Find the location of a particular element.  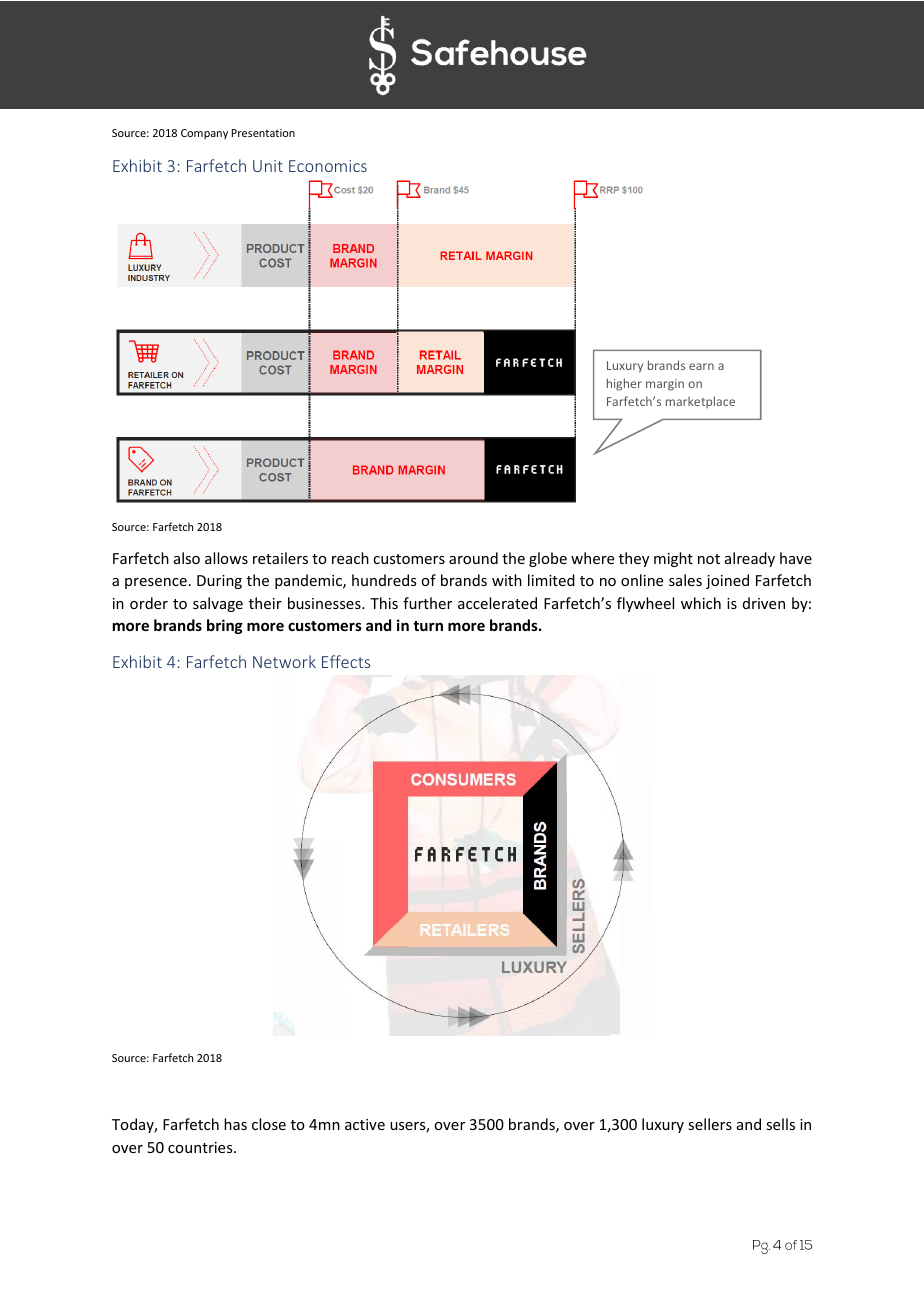

not is located at coordinates (709, 559).
